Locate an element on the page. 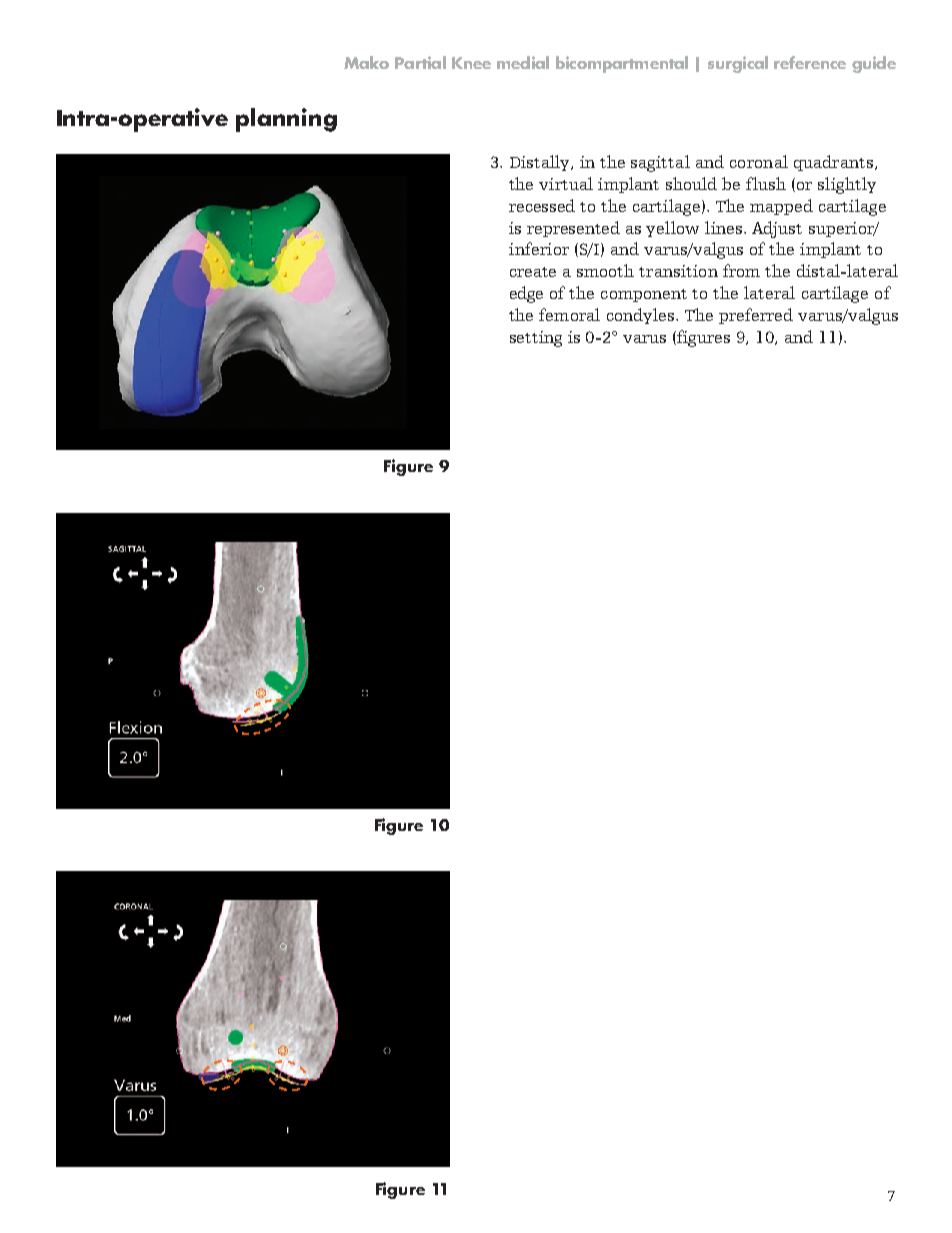  create is located at coordinates (533, 272).
